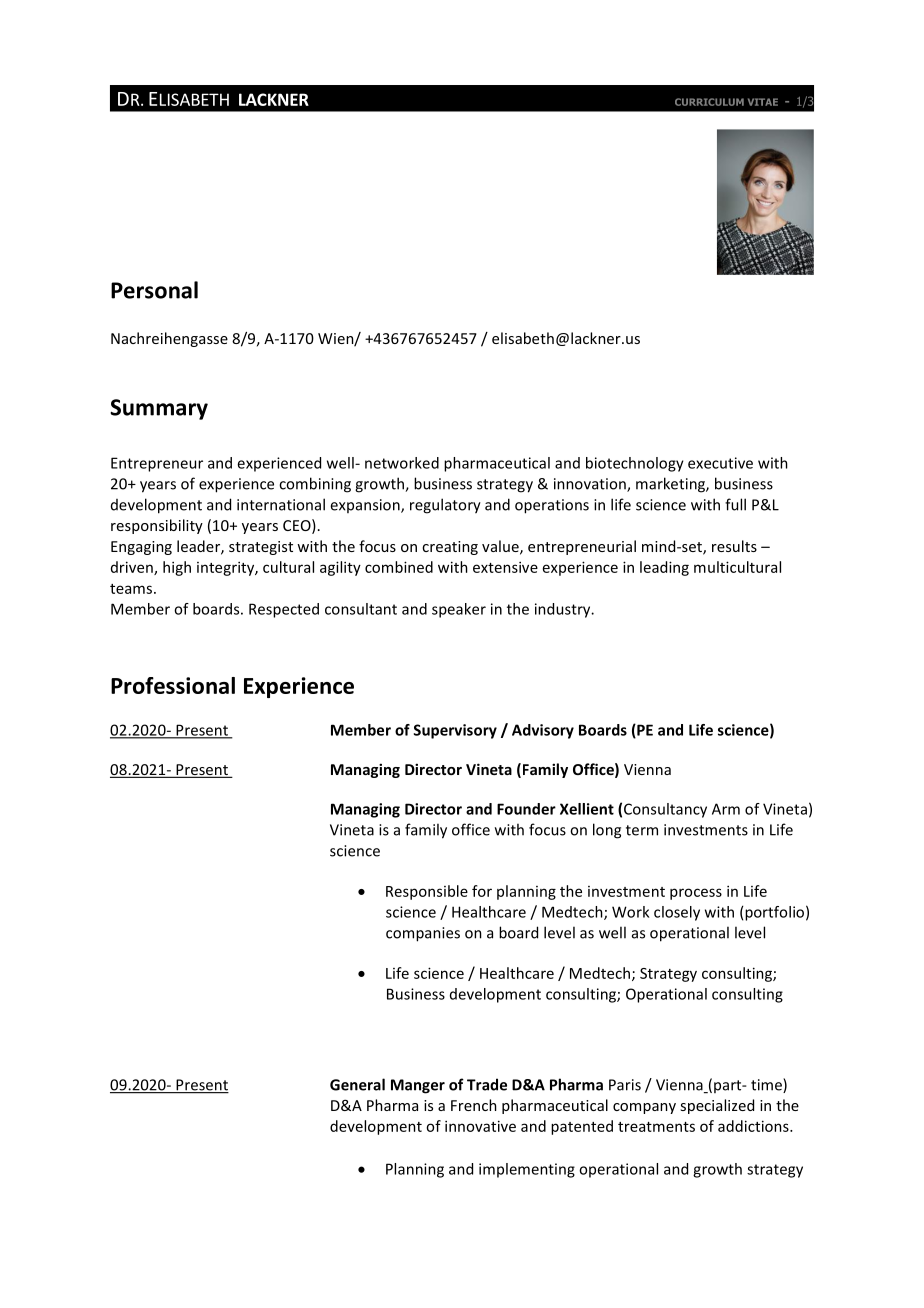 Image resolution: width=924 pixels, height=1308 pixels. I want to click on Professional, so click(173, 685).
